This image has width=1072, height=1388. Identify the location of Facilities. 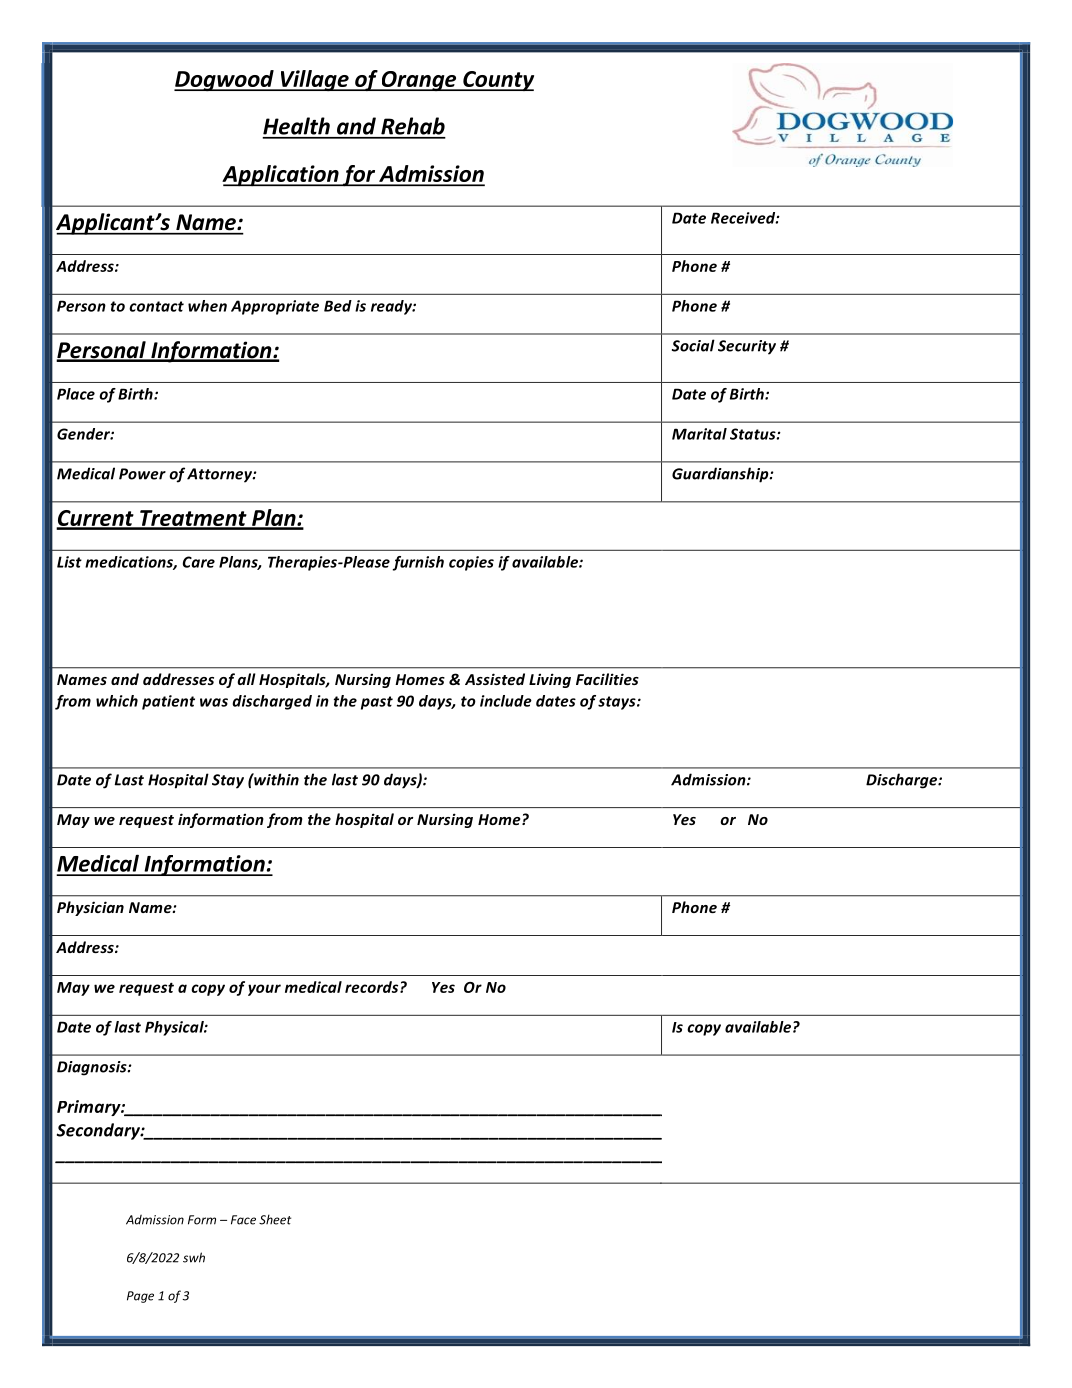
(607, 679).
